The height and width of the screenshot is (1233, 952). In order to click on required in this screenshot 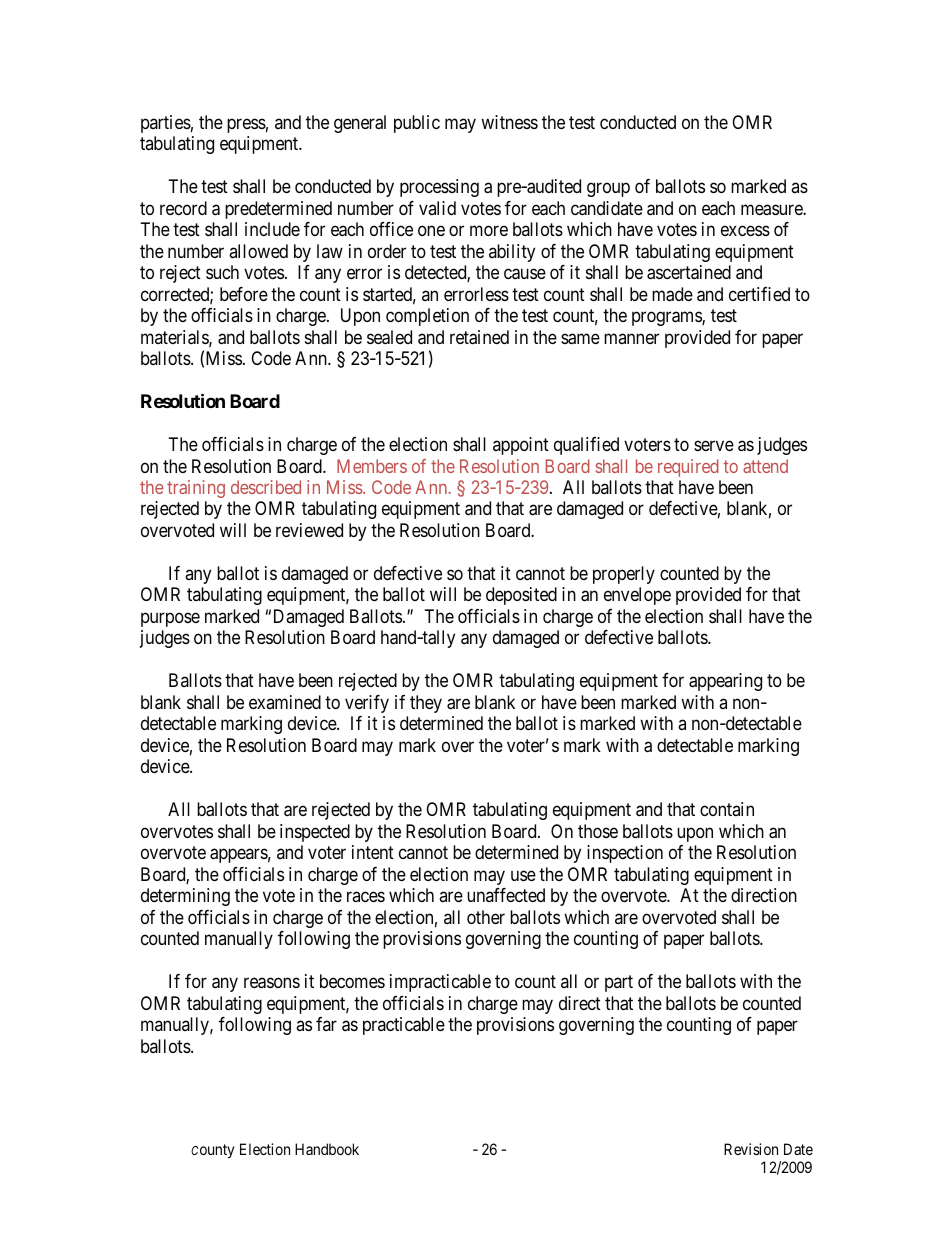, I will do `click(688, 468)`.
